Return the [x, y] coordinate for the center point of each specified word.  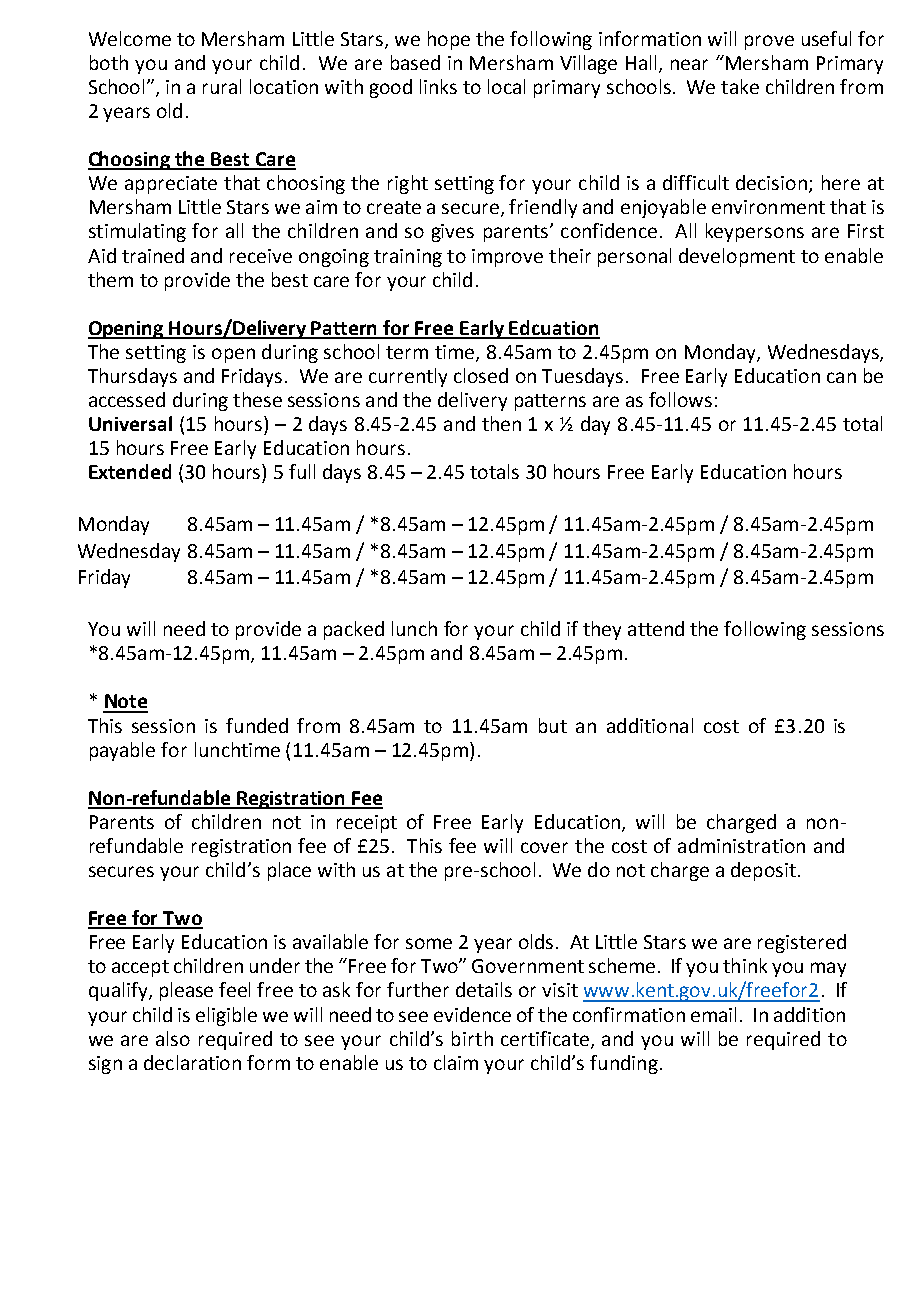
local [506, 86]
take [740, 86]
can [841, 377]
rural [222, 86]
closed [481, 375]
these [257, 399]
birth [472, 1038]
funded [257, 725]
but [553, 725]
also [173, 1038]
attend [656, 628]
